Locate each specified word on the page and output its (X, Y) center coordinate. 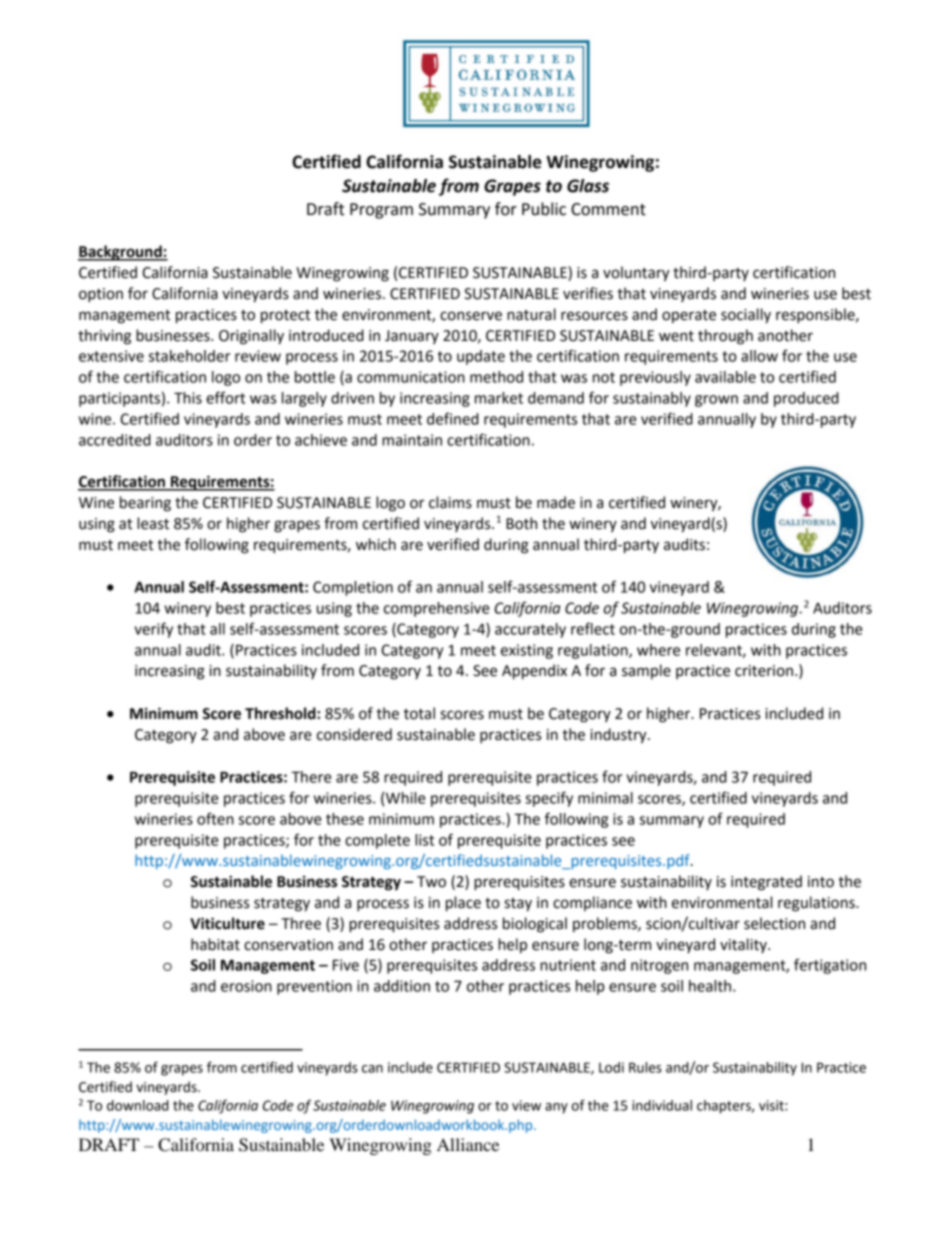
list (424, 840)
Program (381, 211)
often (215, 818)
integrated (766, 883)
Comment (608, 209)
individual (662, 1105)
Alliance (468, 1144)
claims (450, 502)
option (101, 295)
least (153, 523)
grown (716, 401)
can (372, 1069)
